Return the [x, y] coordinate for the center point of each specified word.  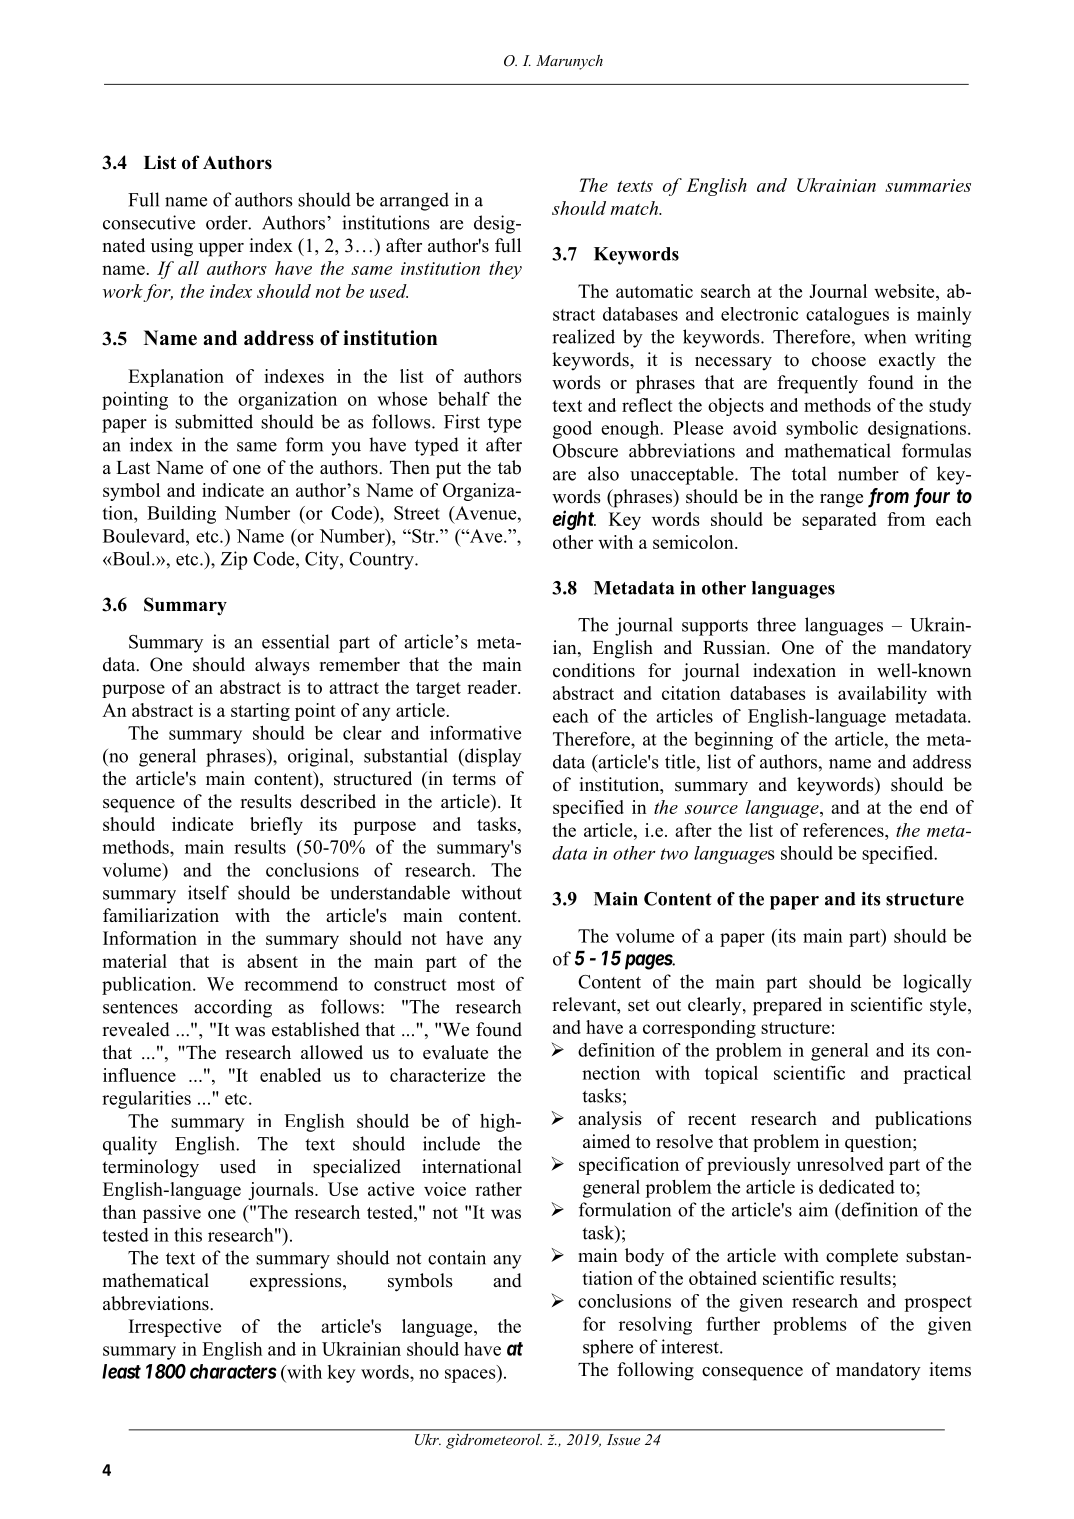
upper [221, 250]
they [505, 270]
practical [937, 1075]
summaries [928, 185]
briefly [276, 826]
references [844, 830]
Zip [234, 560]
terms [474, 779]
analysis [610, 1120]
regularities [146, 1100]
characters [233, 1371]
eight [574, 520]
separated [839, 521]
